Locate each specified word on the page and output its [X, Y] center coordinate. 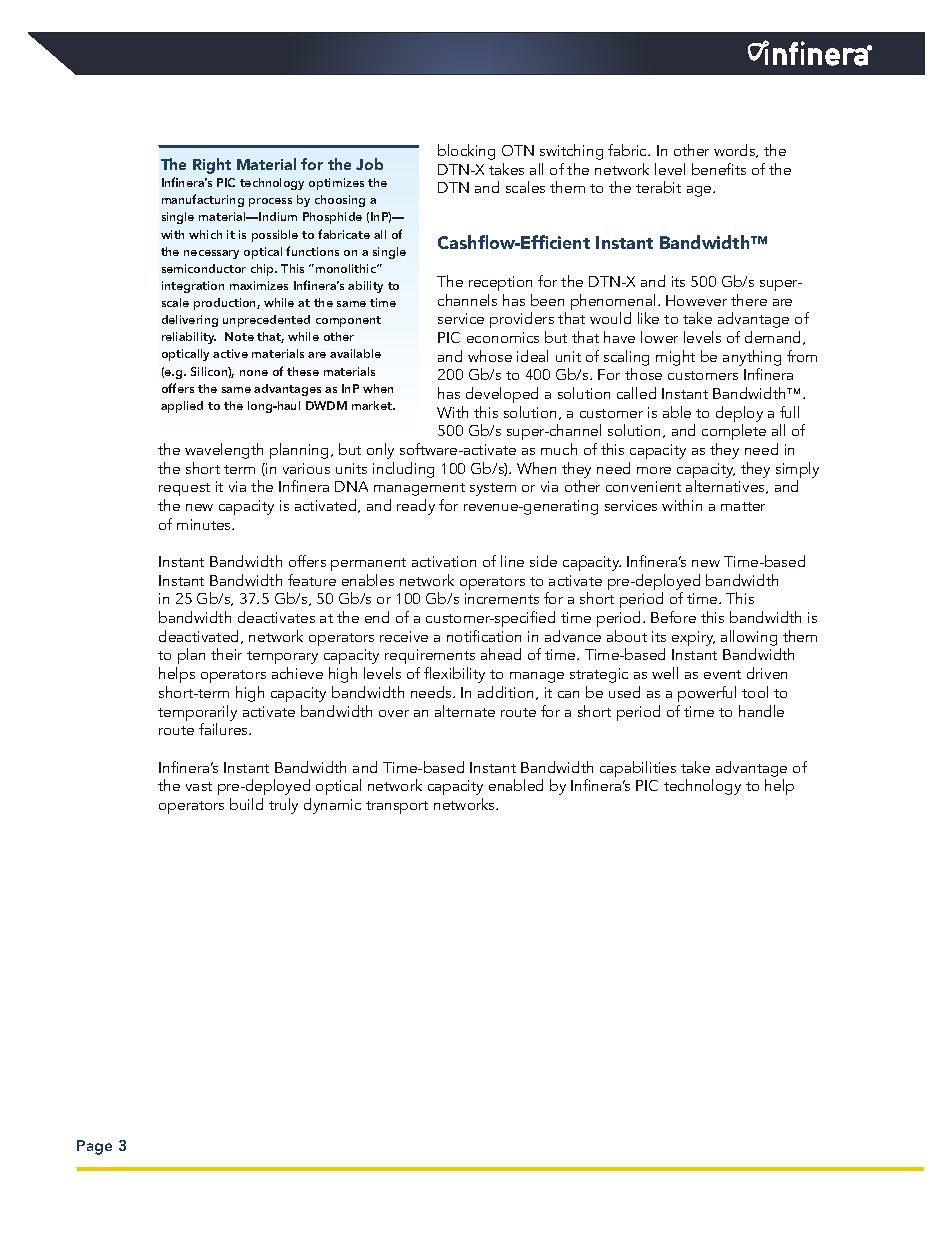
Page [94, 1147]
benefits [719, 169]
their [226, 654]
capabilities [638, 769]
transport [397, 807]
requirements [430, 658]
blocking [466, 152]
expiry [693, 638]
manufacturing [203, 200]
